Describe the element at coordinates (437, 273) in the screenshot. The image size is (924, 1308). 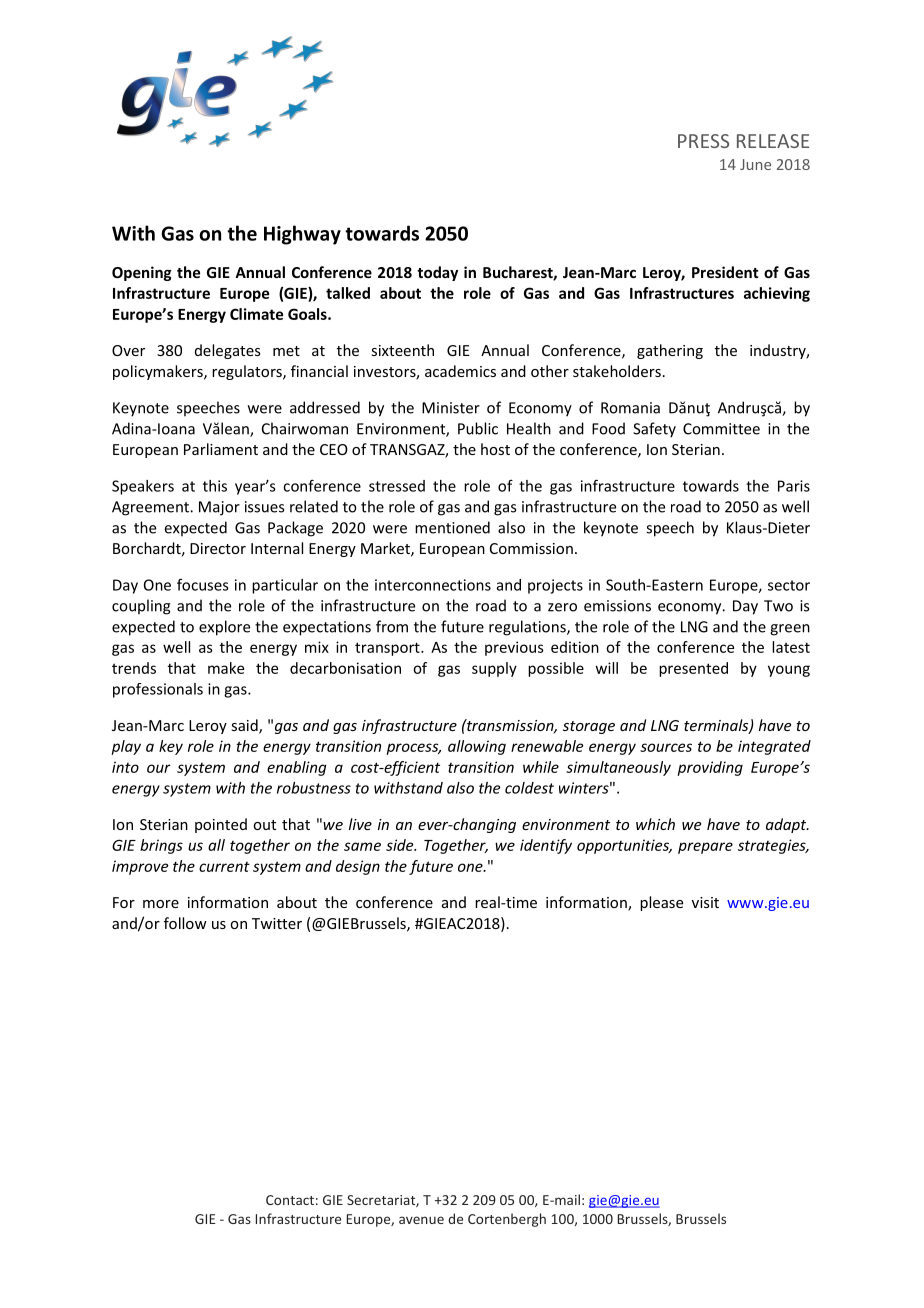
I see `today` at that location.
